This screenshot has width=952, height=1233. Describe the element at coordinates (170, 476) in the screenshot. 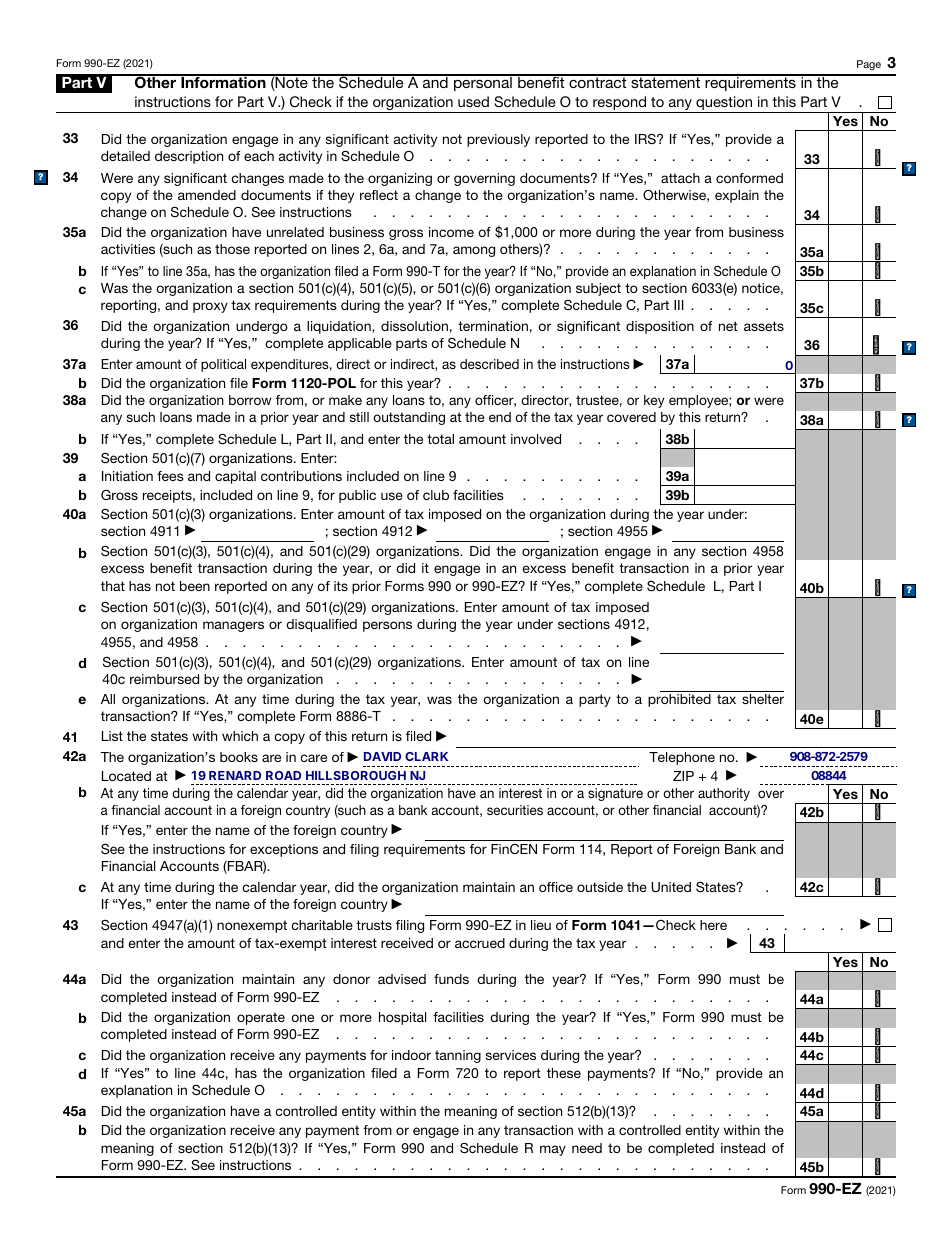

I see `fees` at that location.
